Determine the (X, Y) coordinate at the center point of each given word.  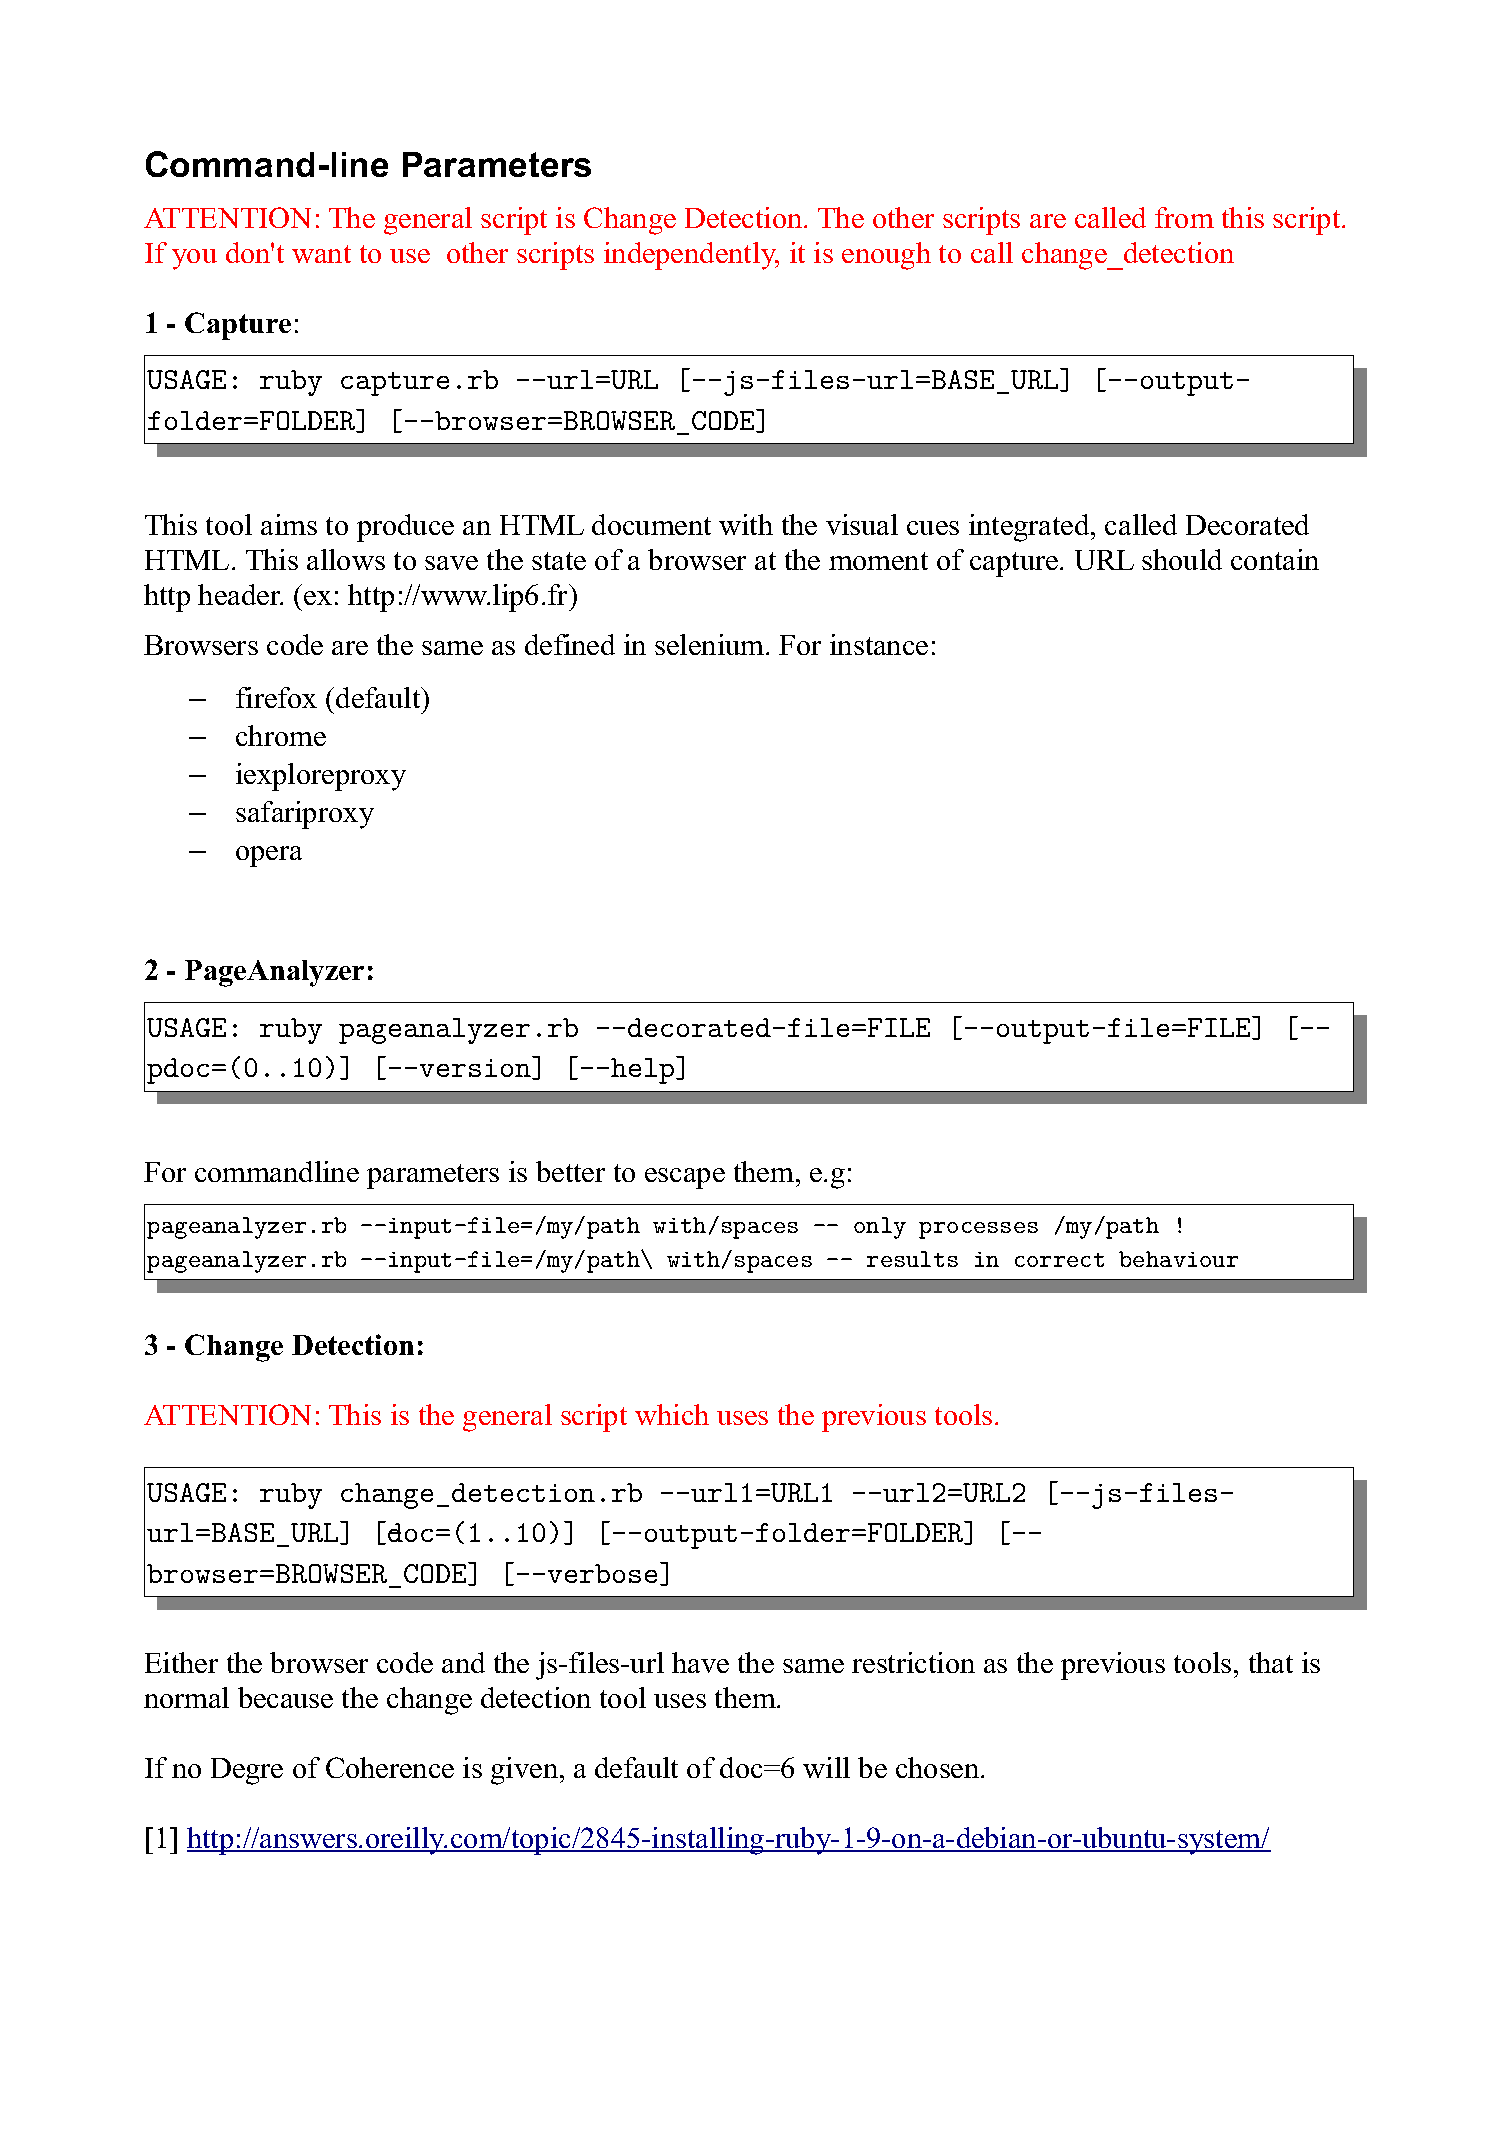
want (321, 254)
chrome (281, 735)
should (1182, 559)
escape (685, 1178)
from (1184, 217)
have (700, 1662)
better (570, 1171)
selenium (711, 644)
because (285, 1697)
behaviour (1178, 1259)
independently (691, 256)
